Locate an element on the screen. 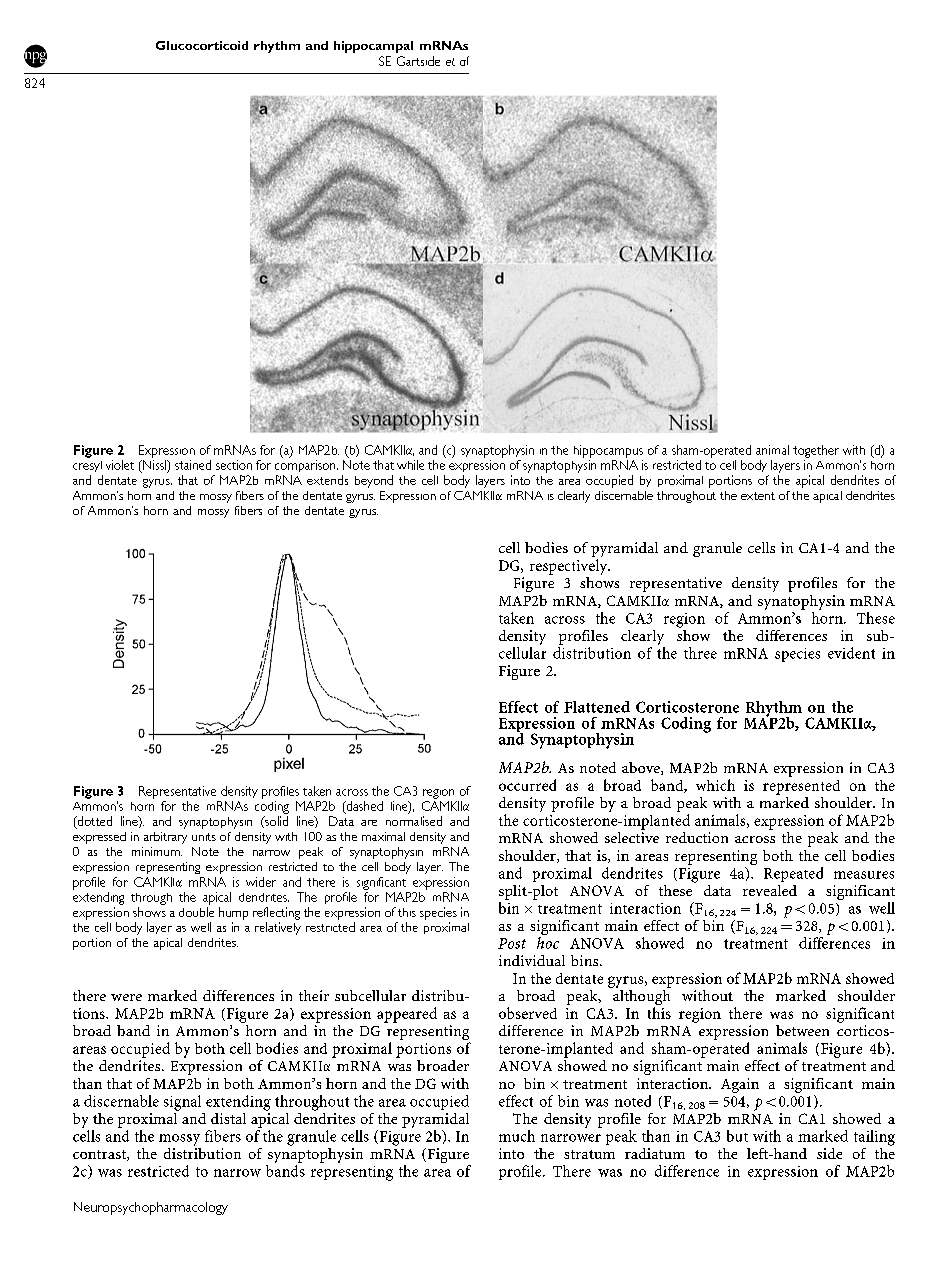  hippocampal is located at coordinates (373, 47).
